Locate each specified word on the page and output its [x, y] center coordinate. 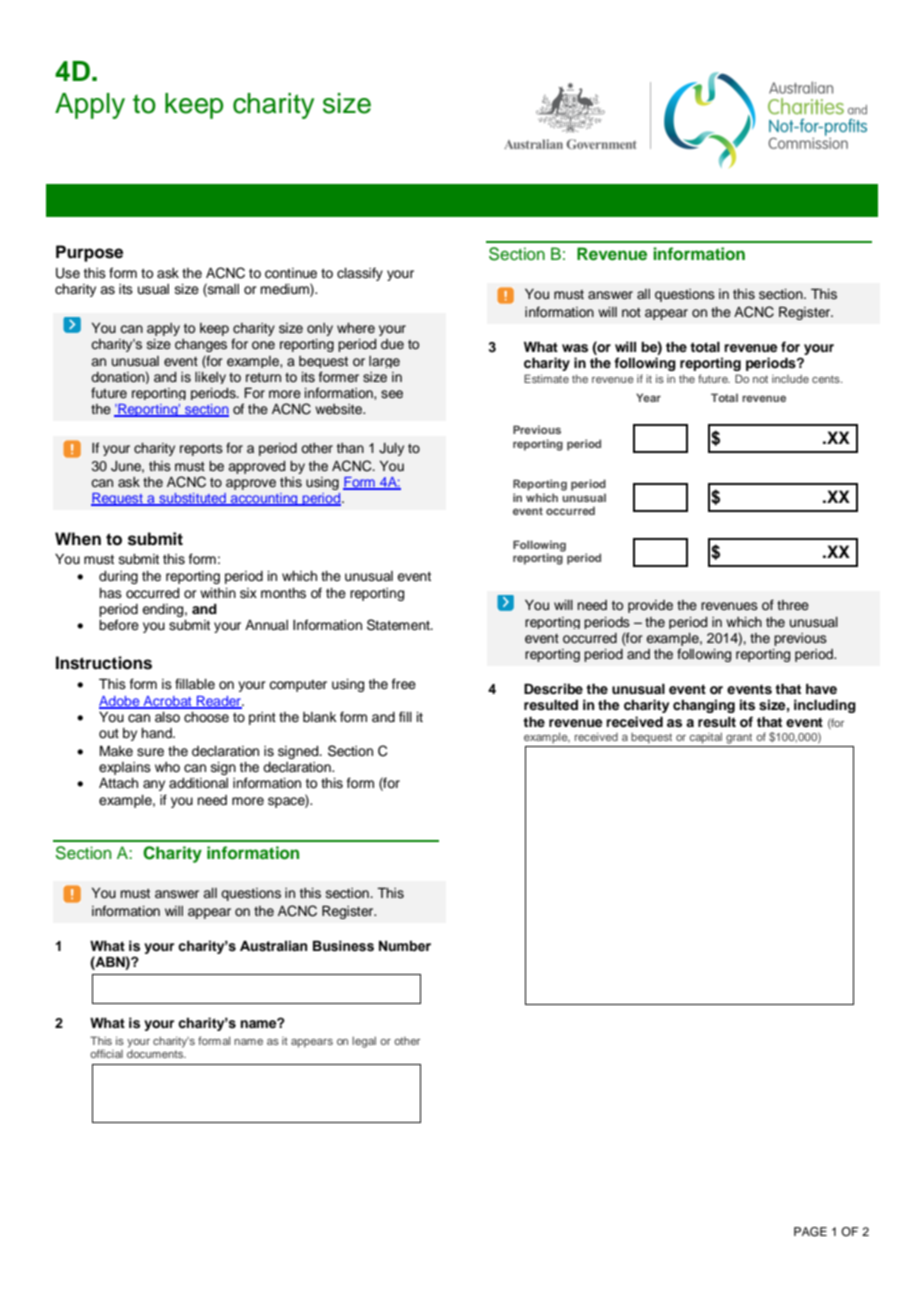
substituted [192, 499]
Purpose [89, 253]
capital [706, 738]
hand [157, 733]
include [790, 379]
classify [360, 274]
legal [364, 1042]
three [793, 605]
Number [405, 946]
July [391, 449]
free [404, 684]
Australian [273, 946]
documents [156, 1054]
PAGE [810, 1232]
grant [739, 738]
